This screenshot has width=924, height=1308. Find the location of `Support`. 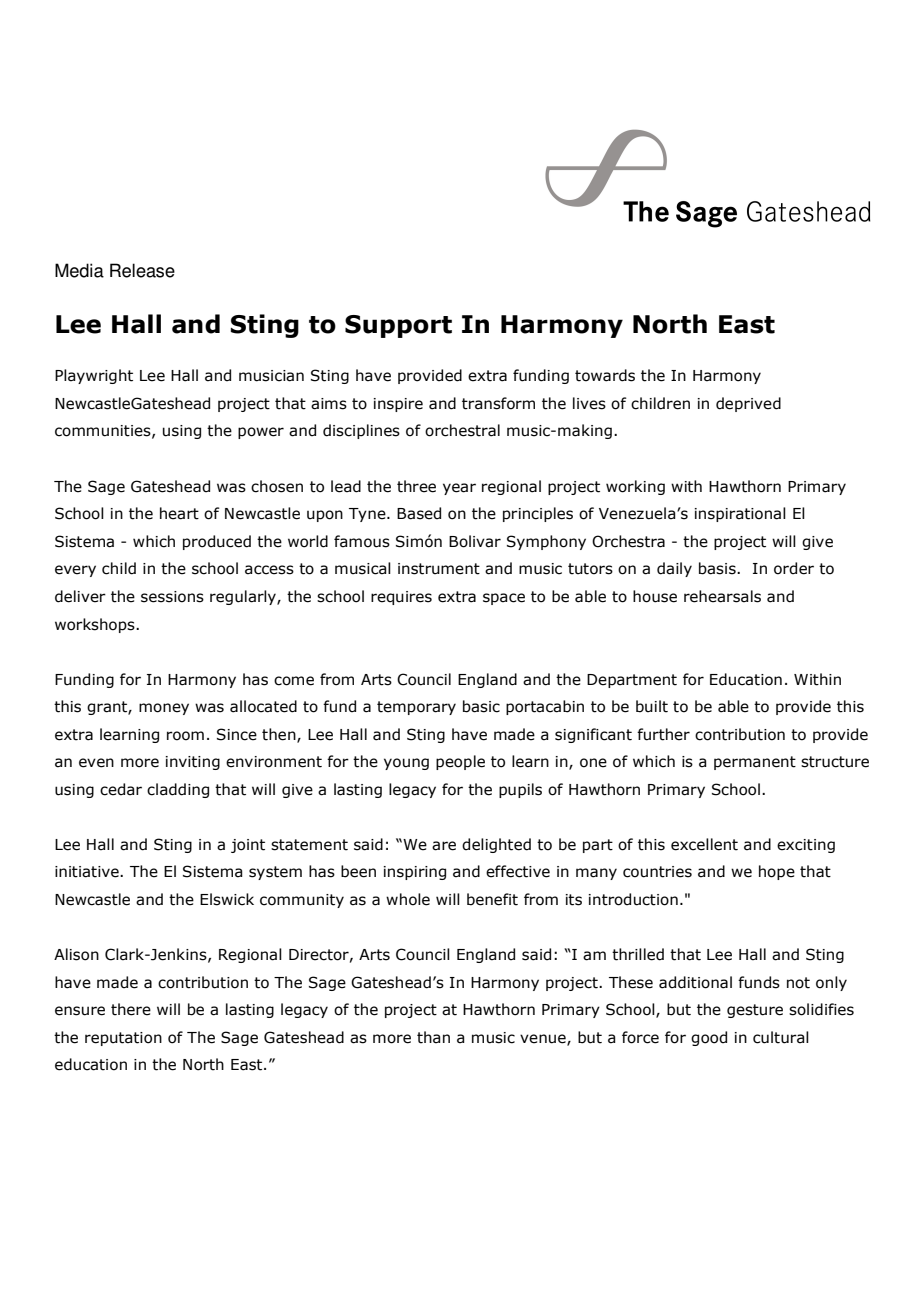

Support is located at coordinates (398, 326).
